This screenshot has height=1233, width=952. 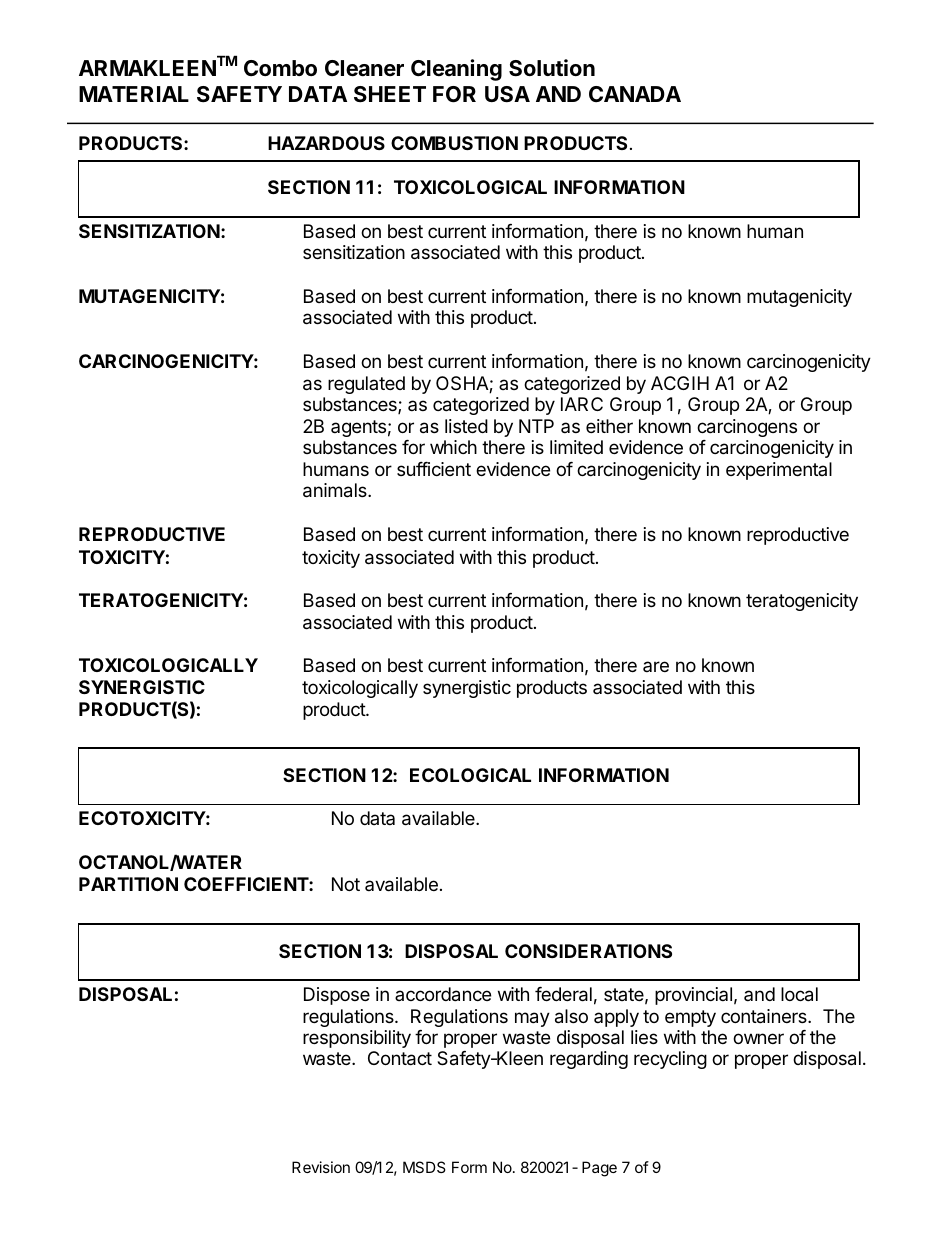 What do you see at coordinates (456, 70) in the screenshot?
I see `Cleaning` at bounding box center [456, 70].
